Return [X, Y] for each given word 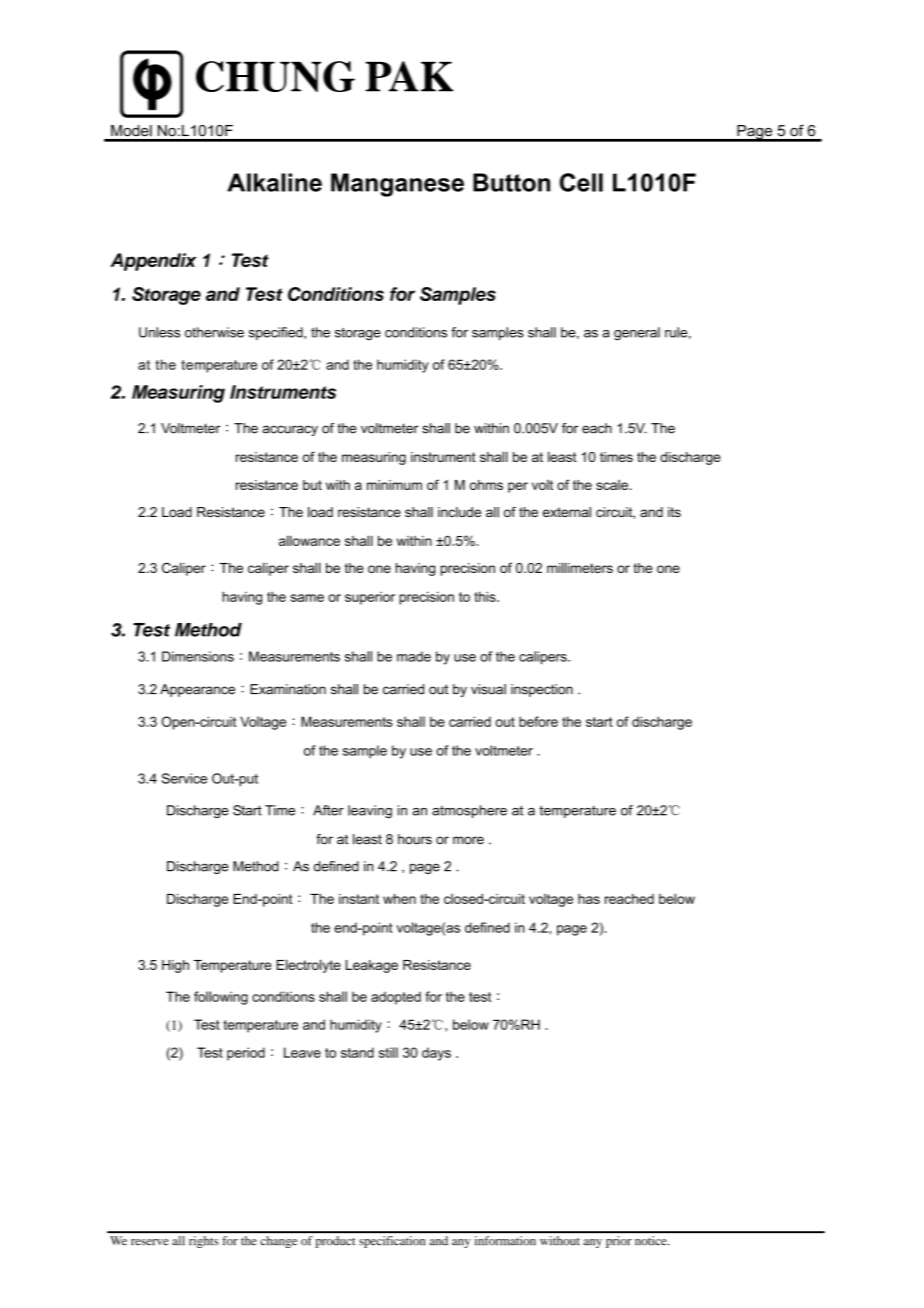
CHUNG [275, 76]
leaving [370, 812]
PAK [409, 76]
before [538, 721]
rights [203, 1242]
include [459, 512]
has [589, 899]
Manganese [397, 185]
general [637, 334]
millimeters [580, 567]
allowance [309, 540]
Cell [581, 182]
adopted [396, 998]
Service [184, 778]
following [221, 998]
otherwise [214, 332]
